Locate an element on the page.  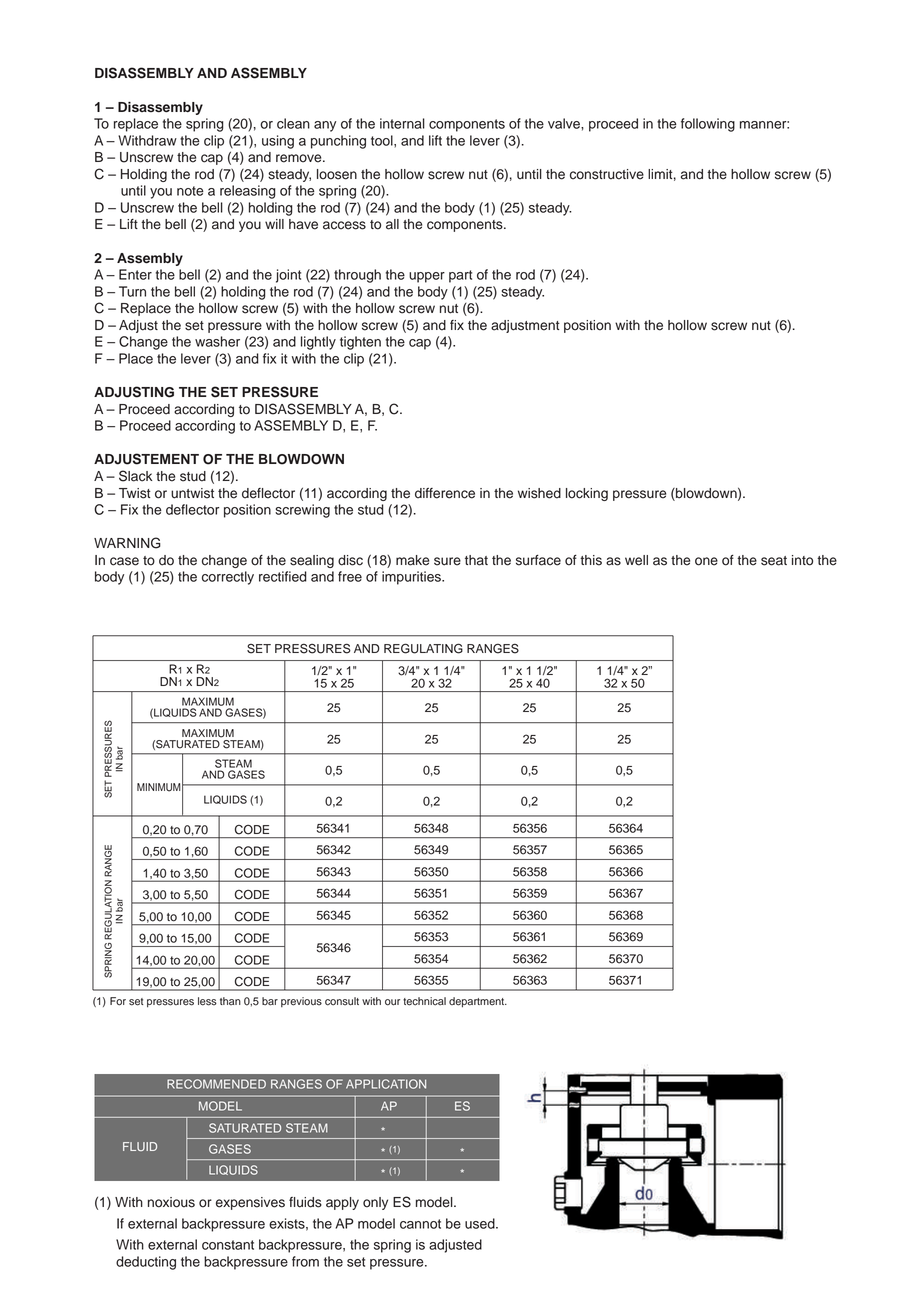
Slack is located at coordinates (135, 476).
